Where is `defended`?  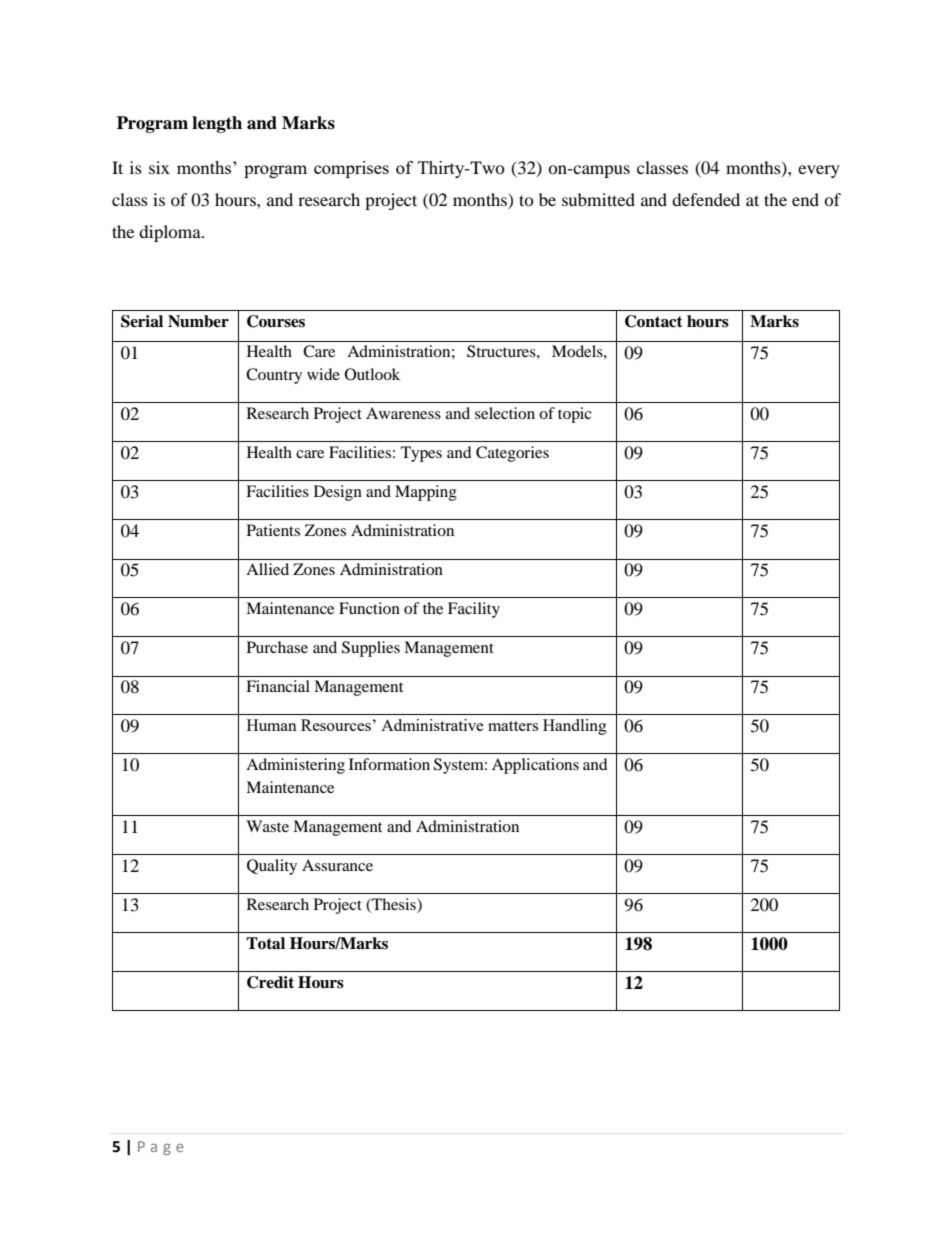
defended is located at coordinates (706, 199).
